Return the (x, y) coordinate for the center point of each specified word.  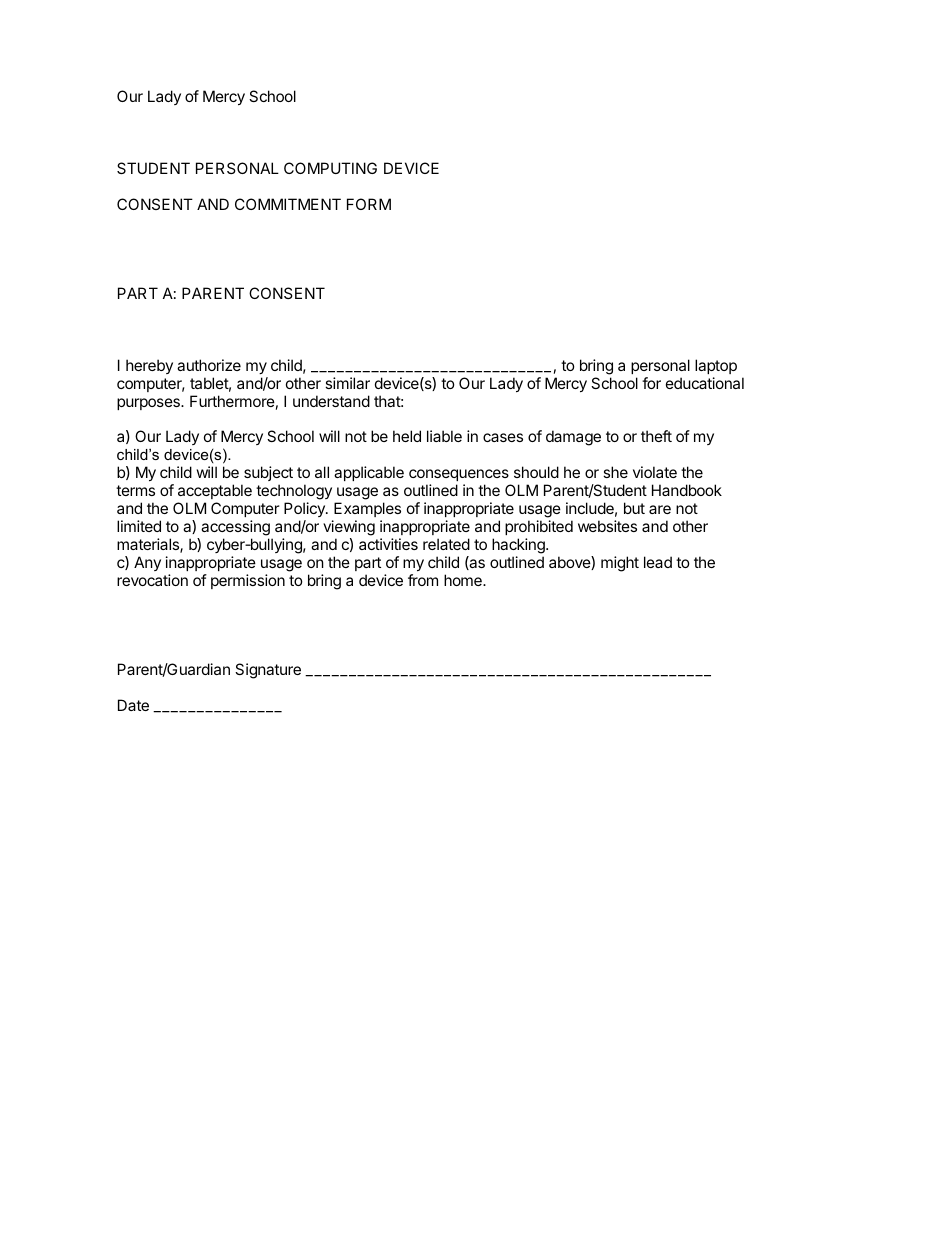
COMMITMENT (288, 204)
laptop (716, 366)
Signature (268, 671)
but (634, 508)
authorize (209, 365)
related (446, 544)
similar (347, 383)
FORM (369, 204)
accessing (235, 528)
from (423, 580)
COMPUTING (330, 168)
